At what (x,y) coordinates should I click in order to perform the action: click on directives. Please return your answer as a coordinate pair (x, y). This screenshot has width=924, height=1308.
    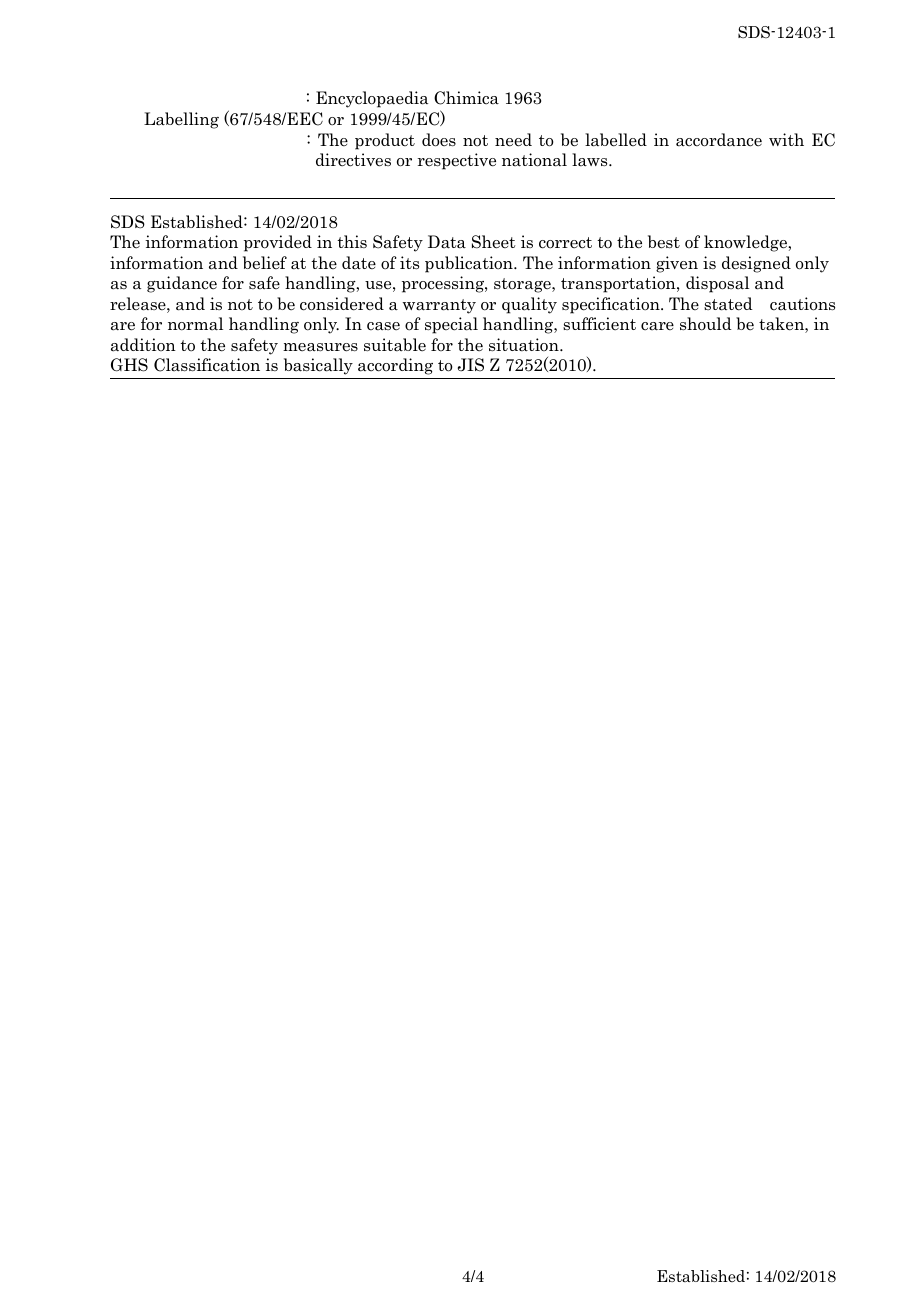
    Looking at the image, I should click on (353, 160).
